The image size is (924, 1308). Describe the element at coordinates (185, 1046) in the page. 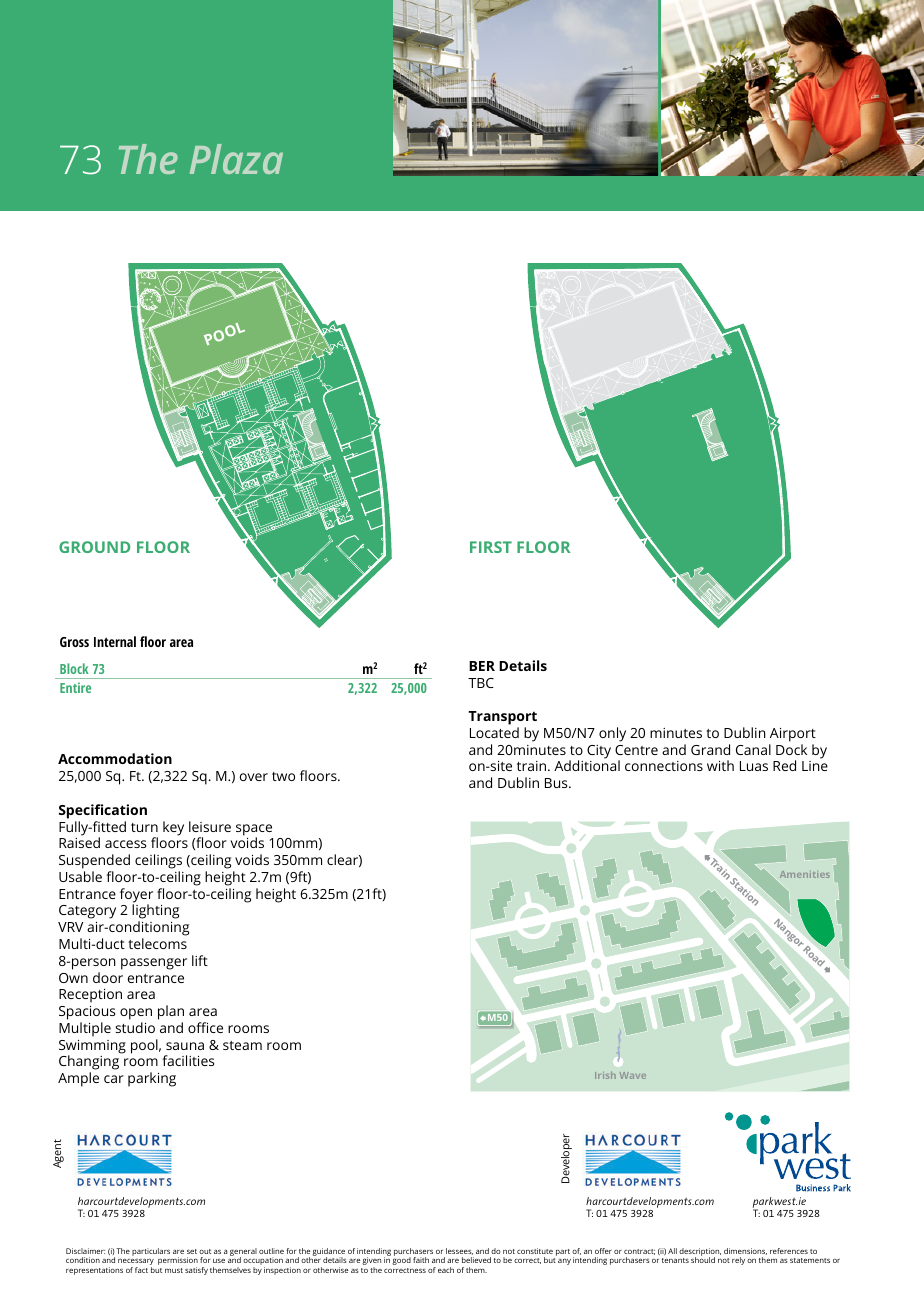

I see `sauna` at that location.
